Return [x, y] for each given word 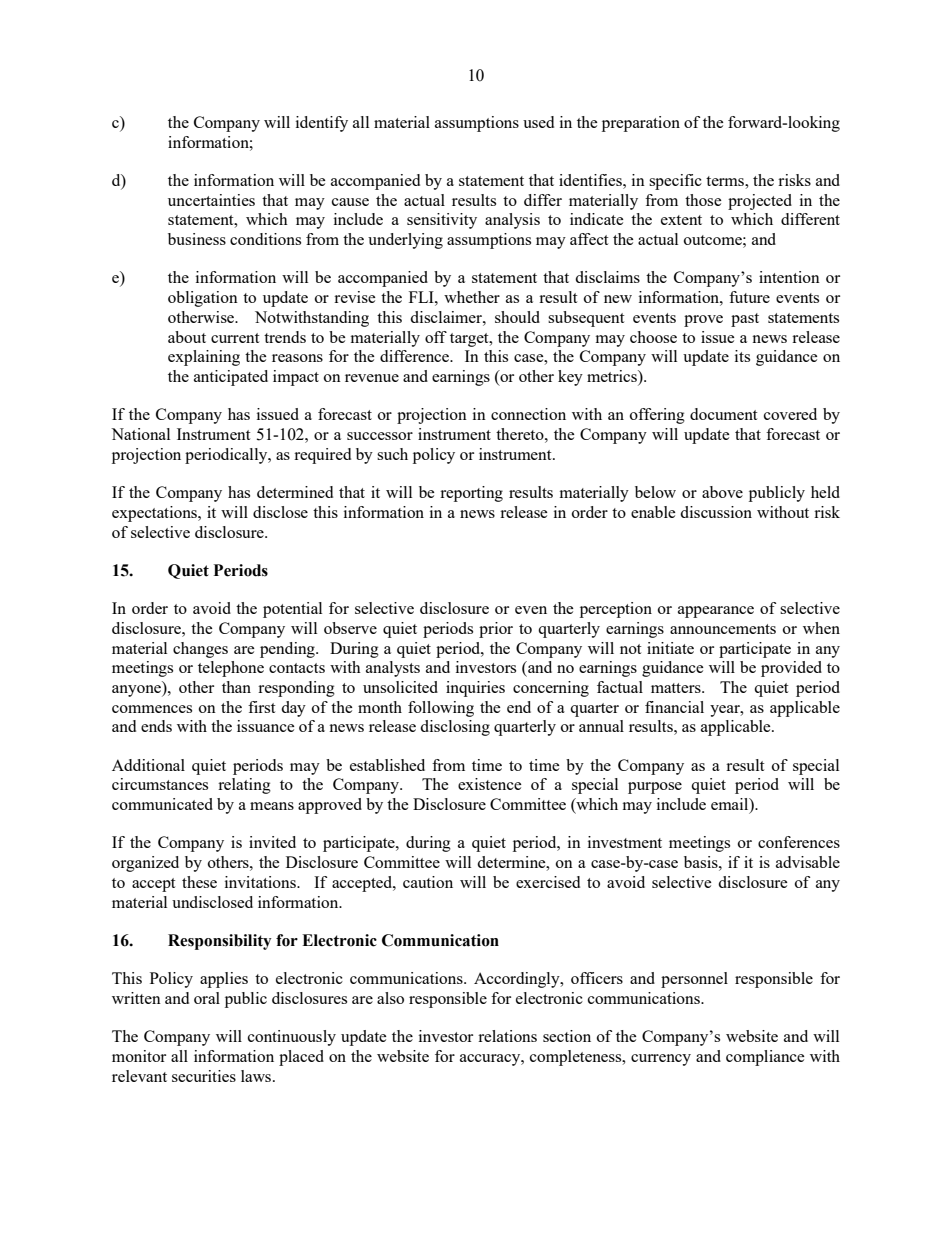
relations [507, 1036]
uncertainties [211, 200]
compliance [765, 1058]
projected [760, 202]
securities [204, 1076]
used [538, 122]
